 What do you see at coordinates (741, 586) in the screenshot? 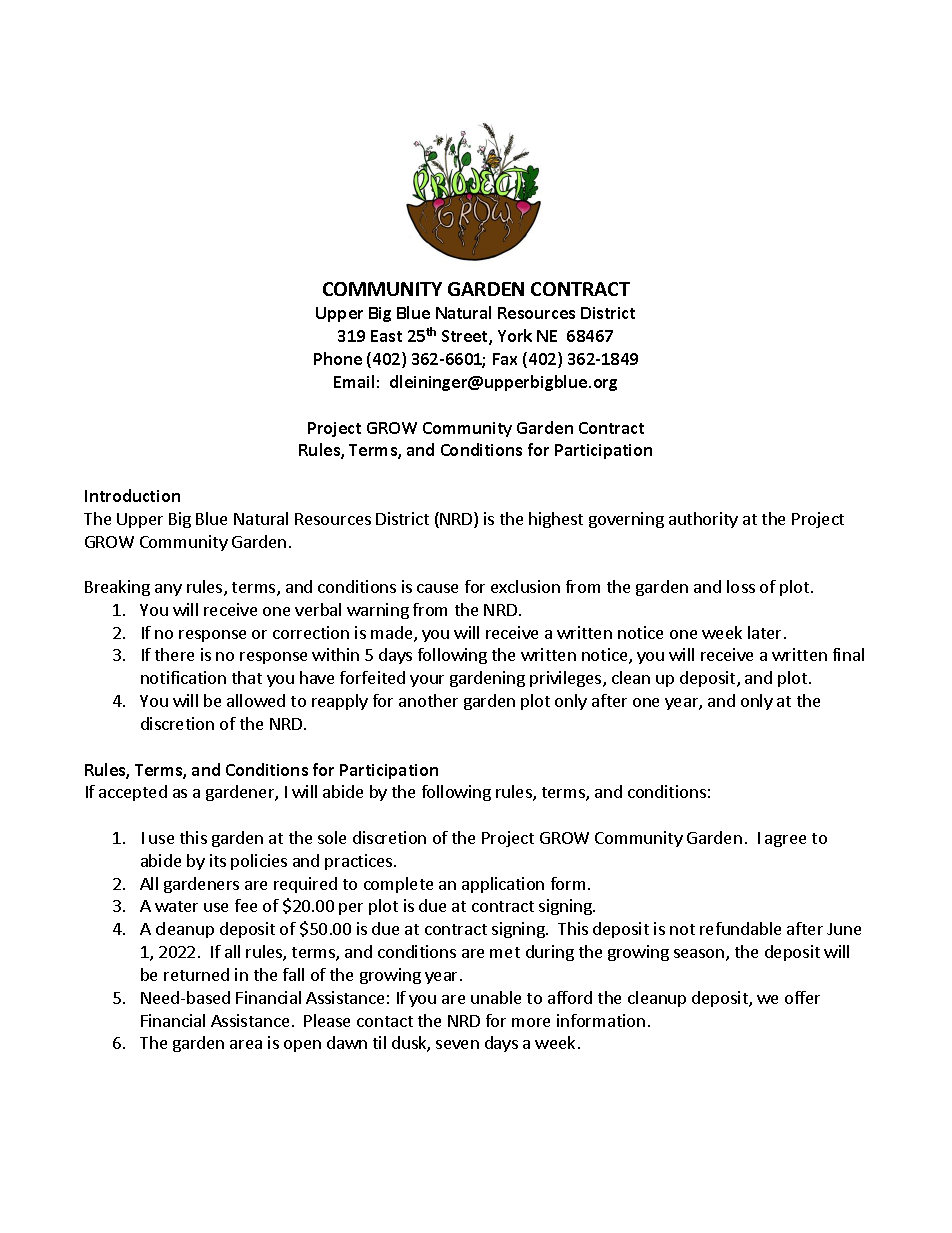
I see `loss` at bounding box center [741, 586].
